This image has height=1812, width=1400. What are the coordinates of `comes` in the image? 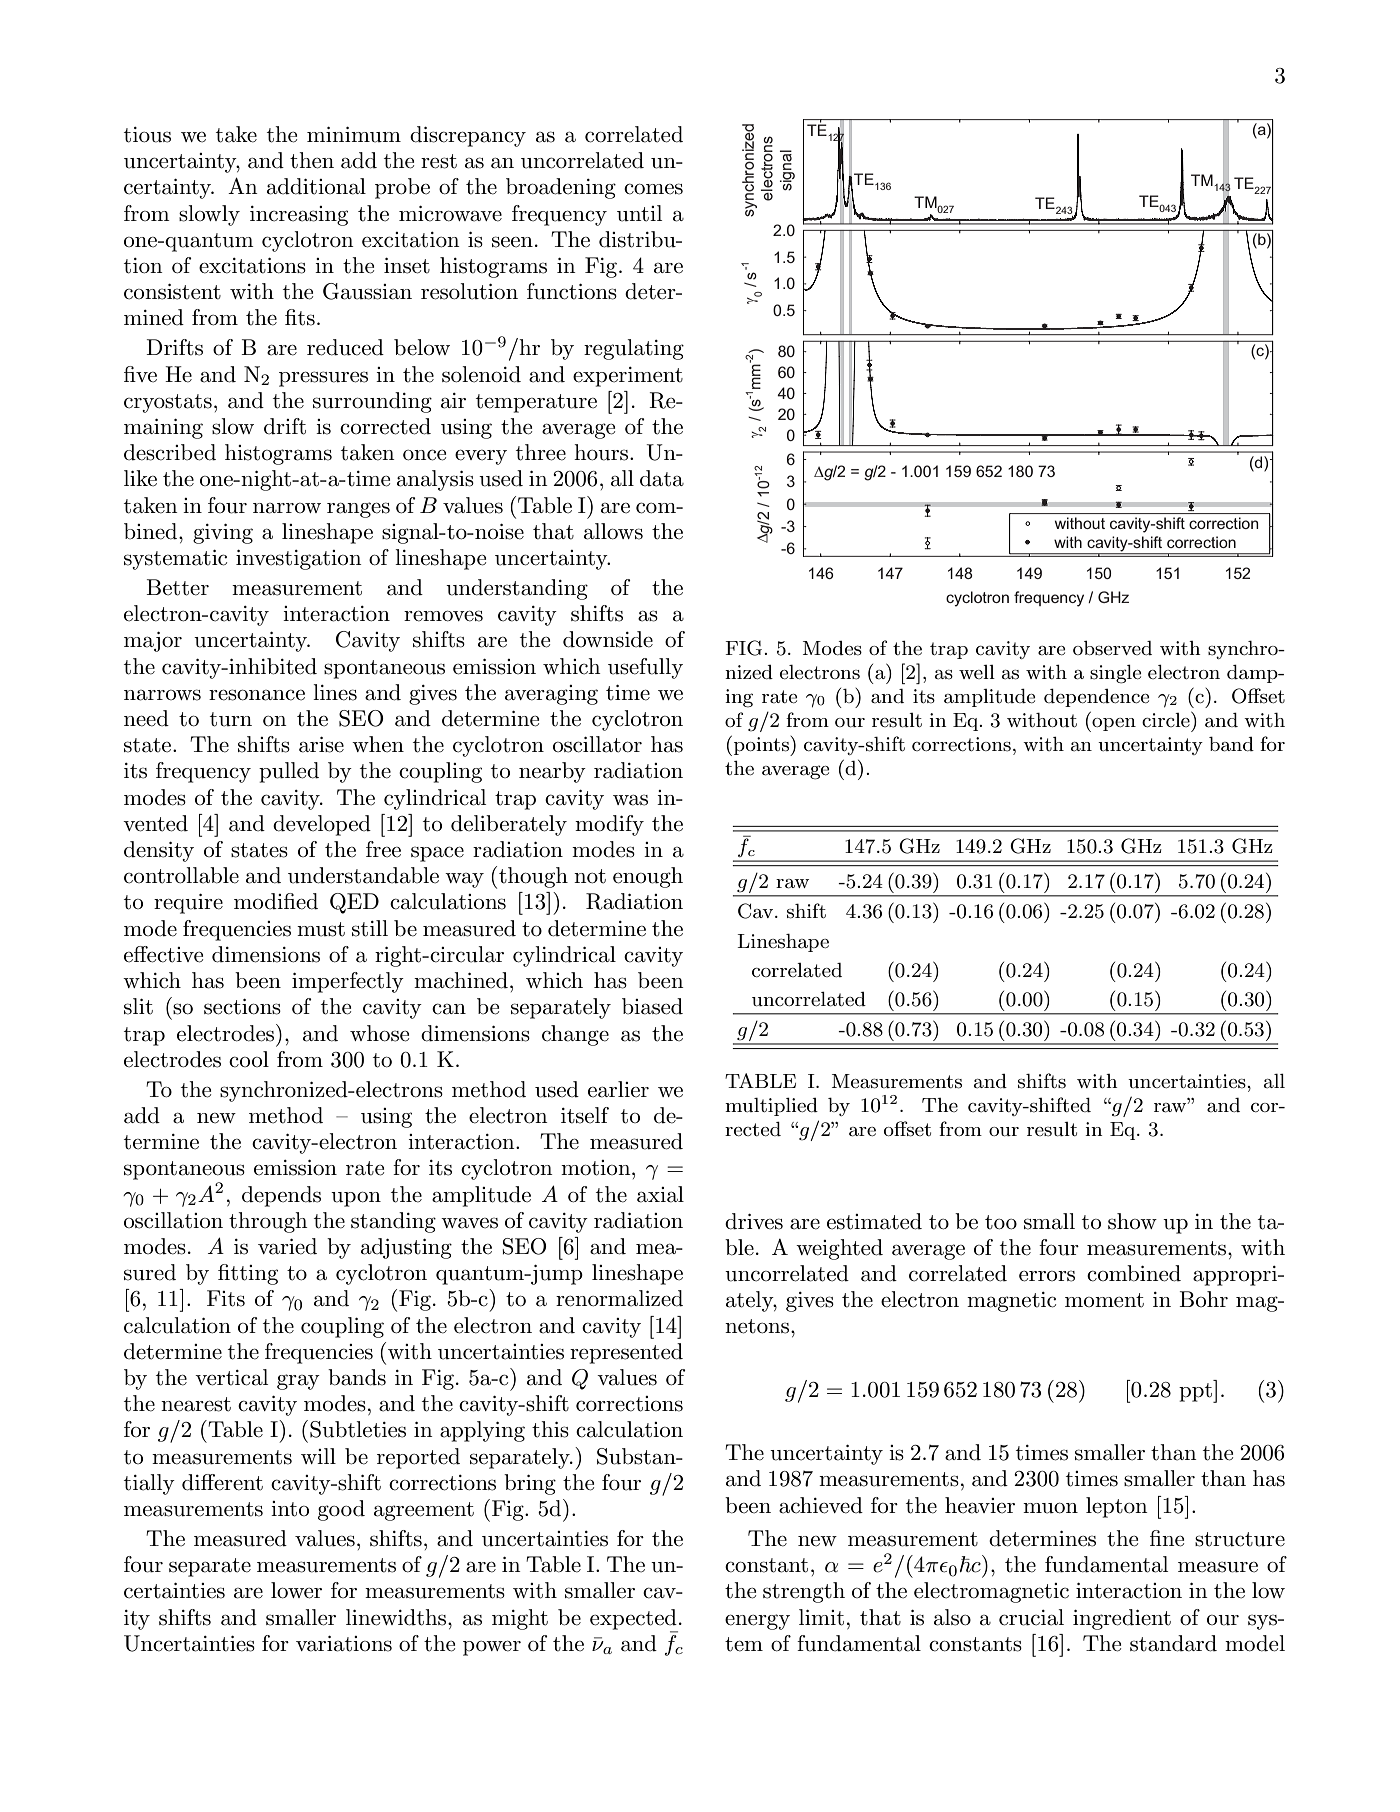 It's located at (653, 189).
